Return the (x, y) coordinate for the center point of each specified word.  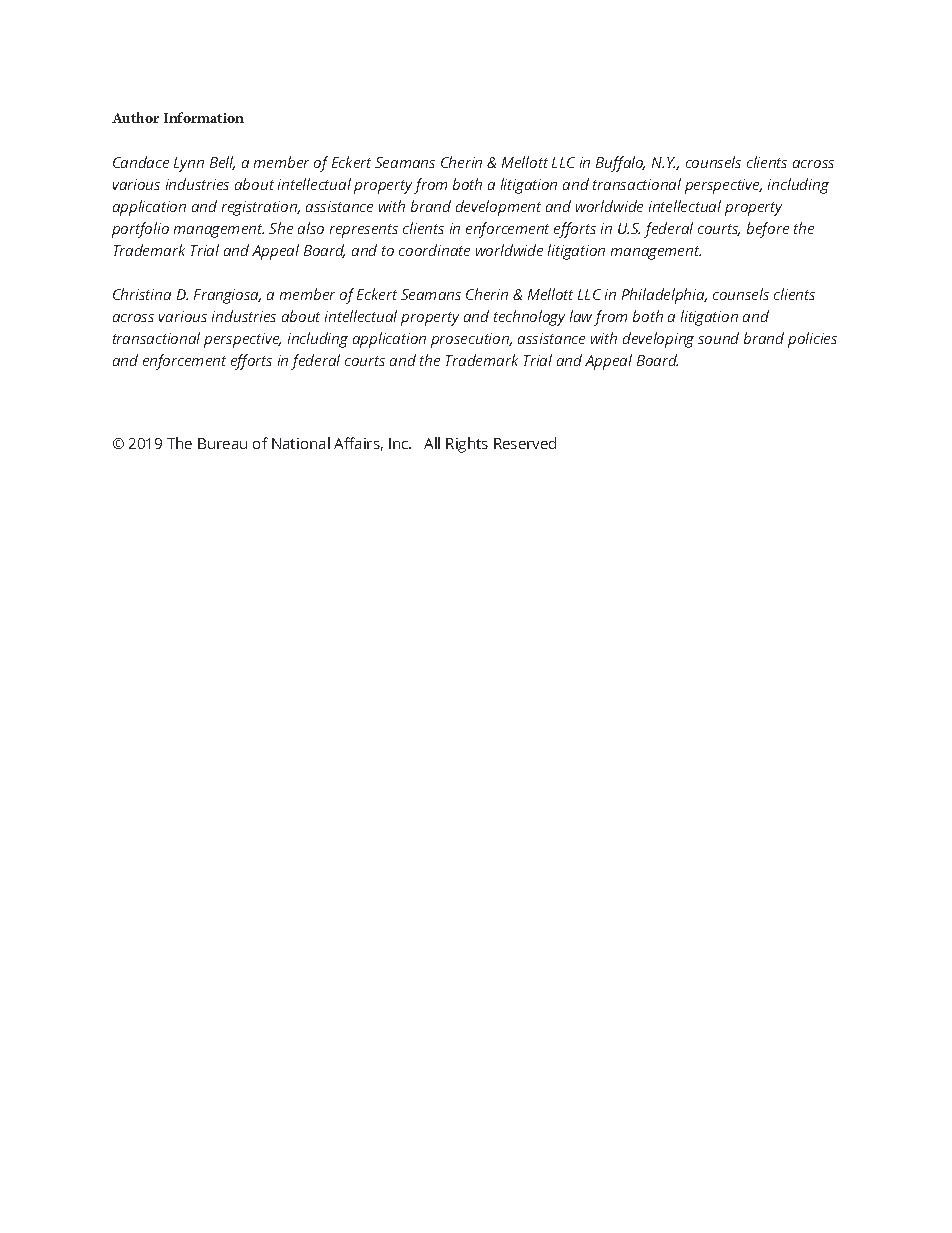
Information (204, 117)
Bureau (222, 443)
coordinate (434, 250)
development (498, 208)
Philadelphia (664, 296)
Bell (222, 163)
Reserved (525, 443)
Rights (467, 445)
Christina (142, 294)
